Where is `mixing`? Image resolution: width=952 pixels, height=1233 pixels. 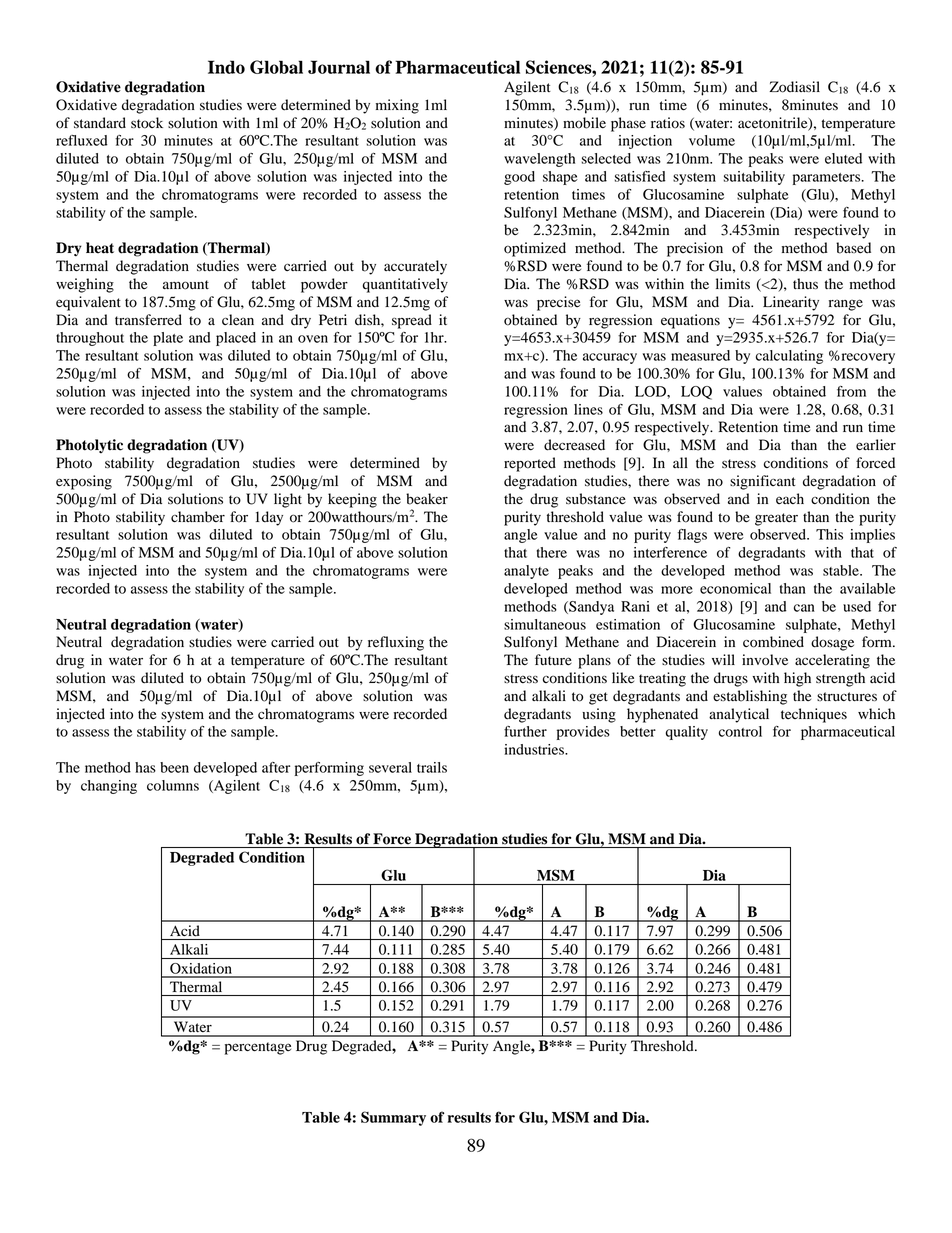
mixing is located at coordinates (397, 106).
